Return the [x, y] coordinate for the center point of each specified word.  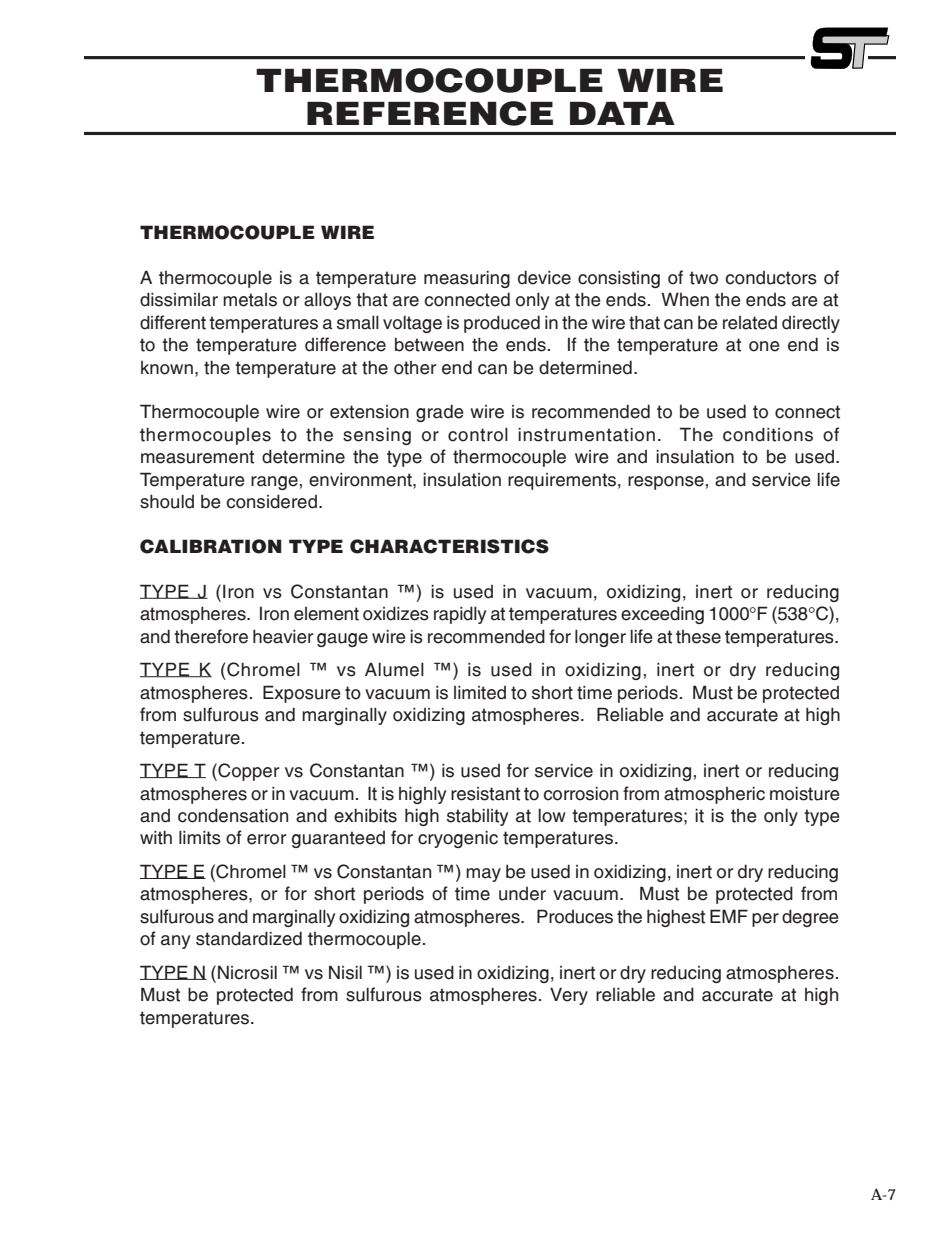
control [478, 434]
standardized [249, 938]
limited [480, 693]
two [703, 278]
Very [569, 996]
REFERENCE [430, 113]
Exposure [302, 694]
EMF [729, 916]
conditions [768, 434]
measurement [197, 457]
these [698, 637]
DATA [622, 113]
